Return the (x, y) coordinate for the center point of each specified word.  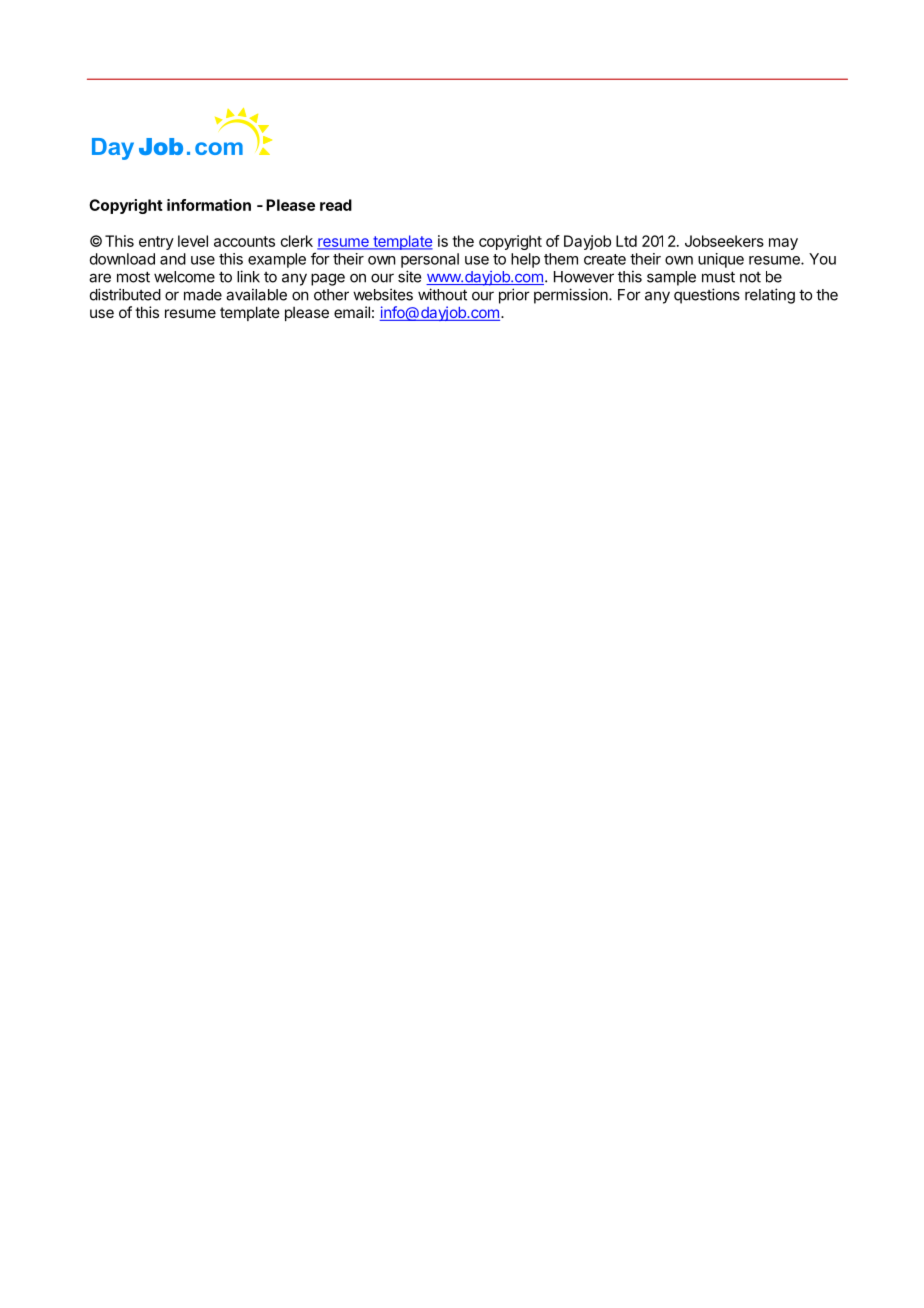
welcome (184, 277)
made (203, 295)
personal (430, 260)
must (718, 277)
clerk (297, 241)
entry (156, 243)
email (352, 312)
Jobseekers (724, 241)
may (783, 244)
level (193, 241)
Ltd (626, 241)
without (442, 294)
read (336, 205)
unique (721, 260)
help (525, 260)
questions (707, 296)
